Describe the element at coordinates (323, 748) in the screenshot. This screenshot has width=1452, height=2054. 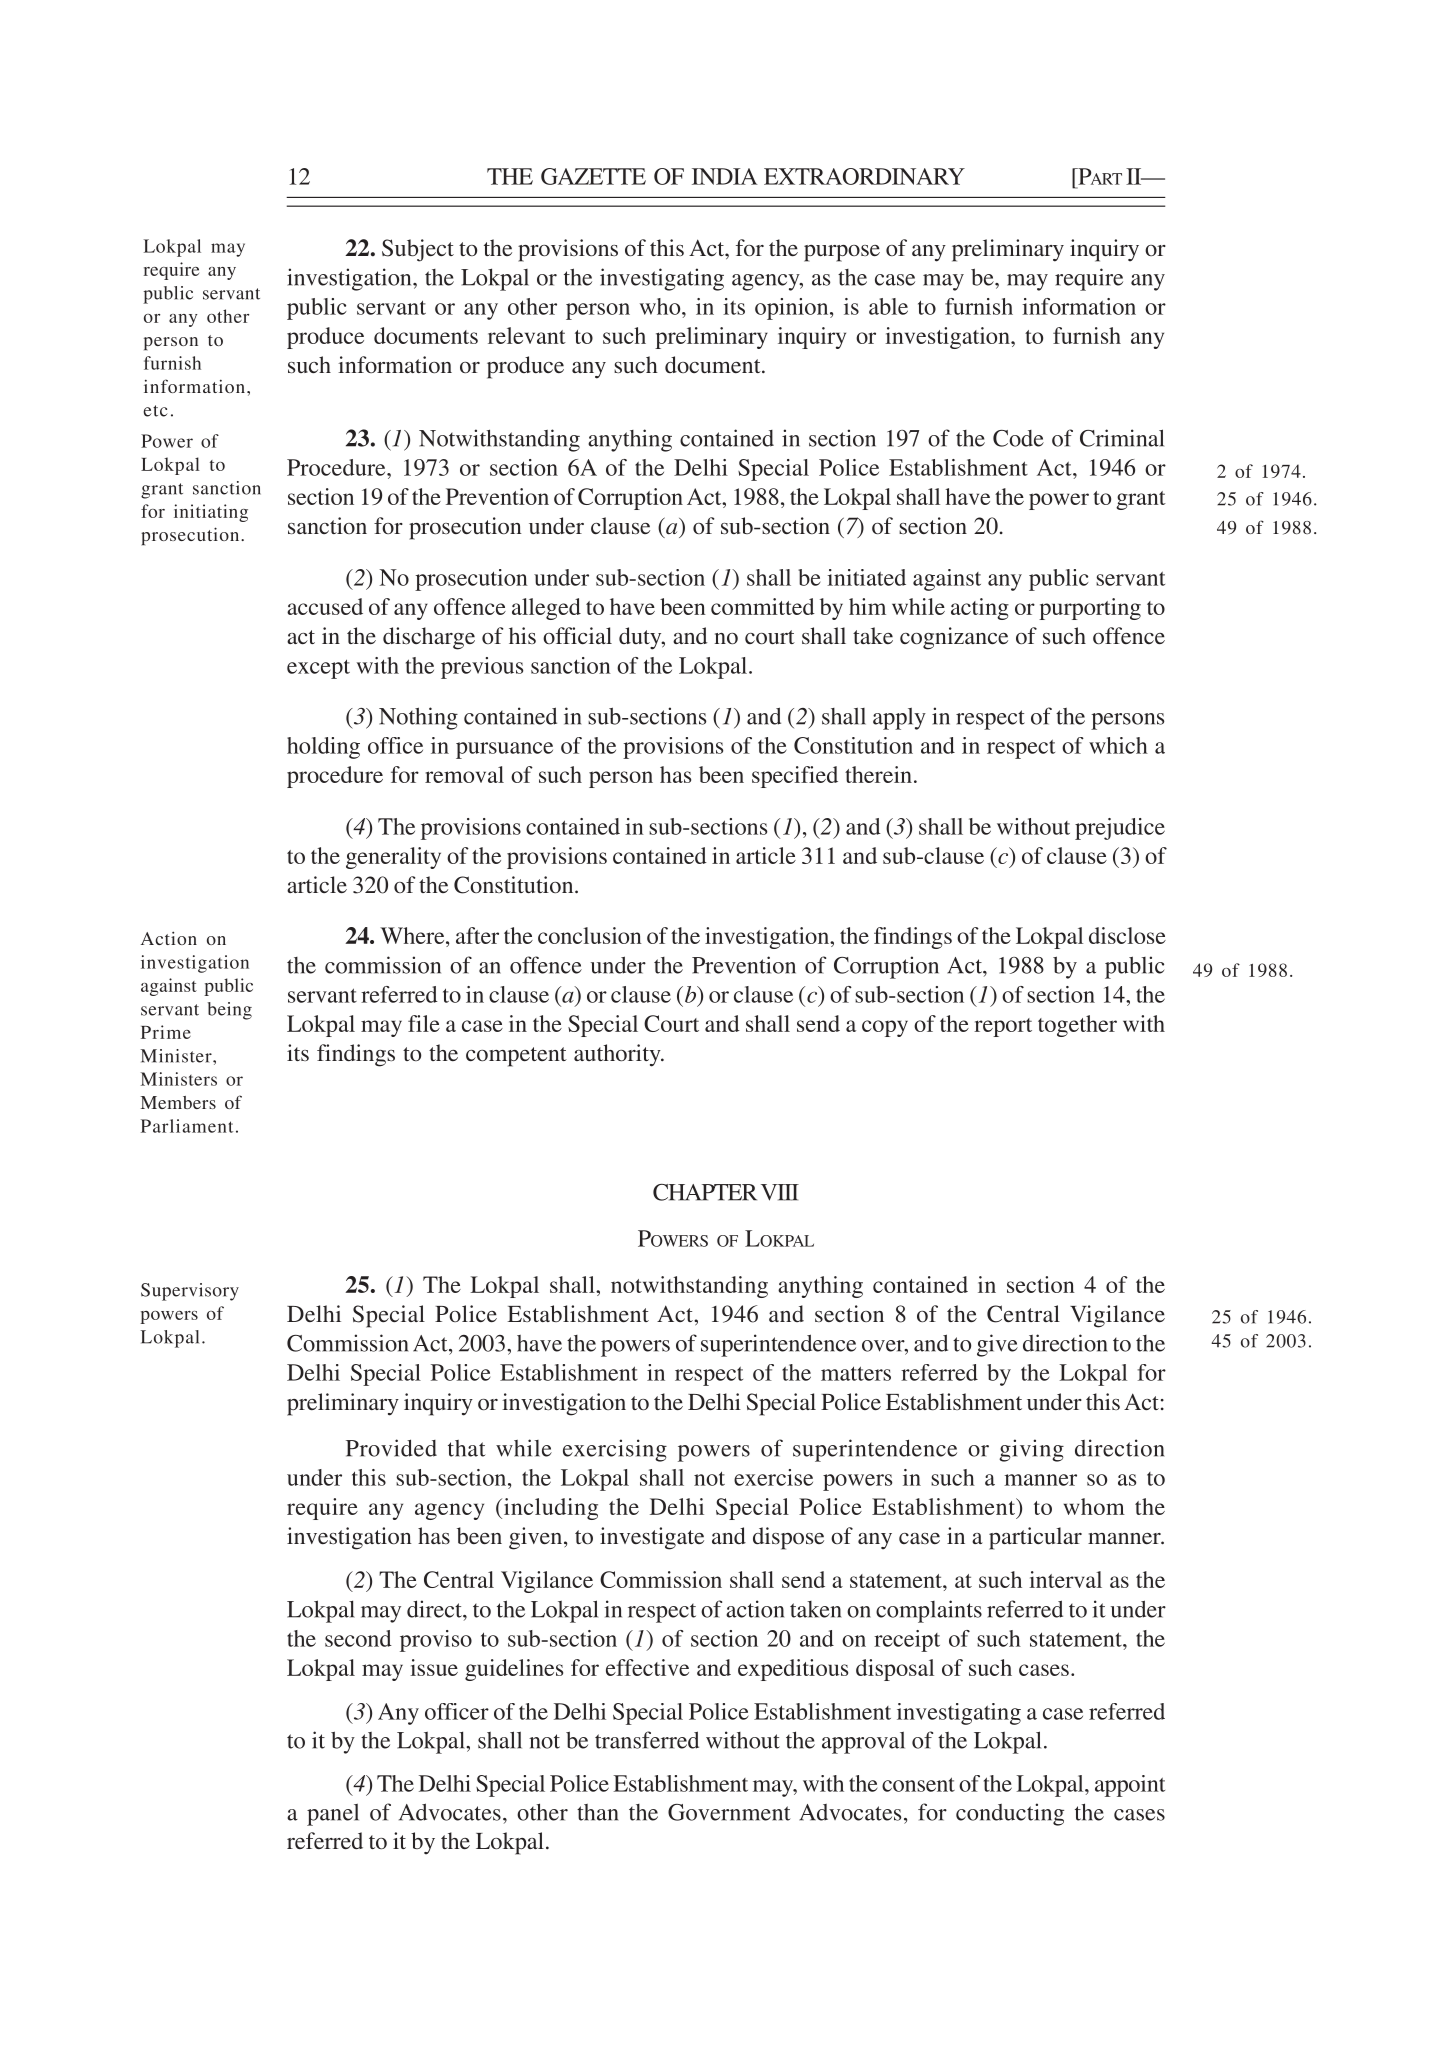
I see `holding` at that location.
